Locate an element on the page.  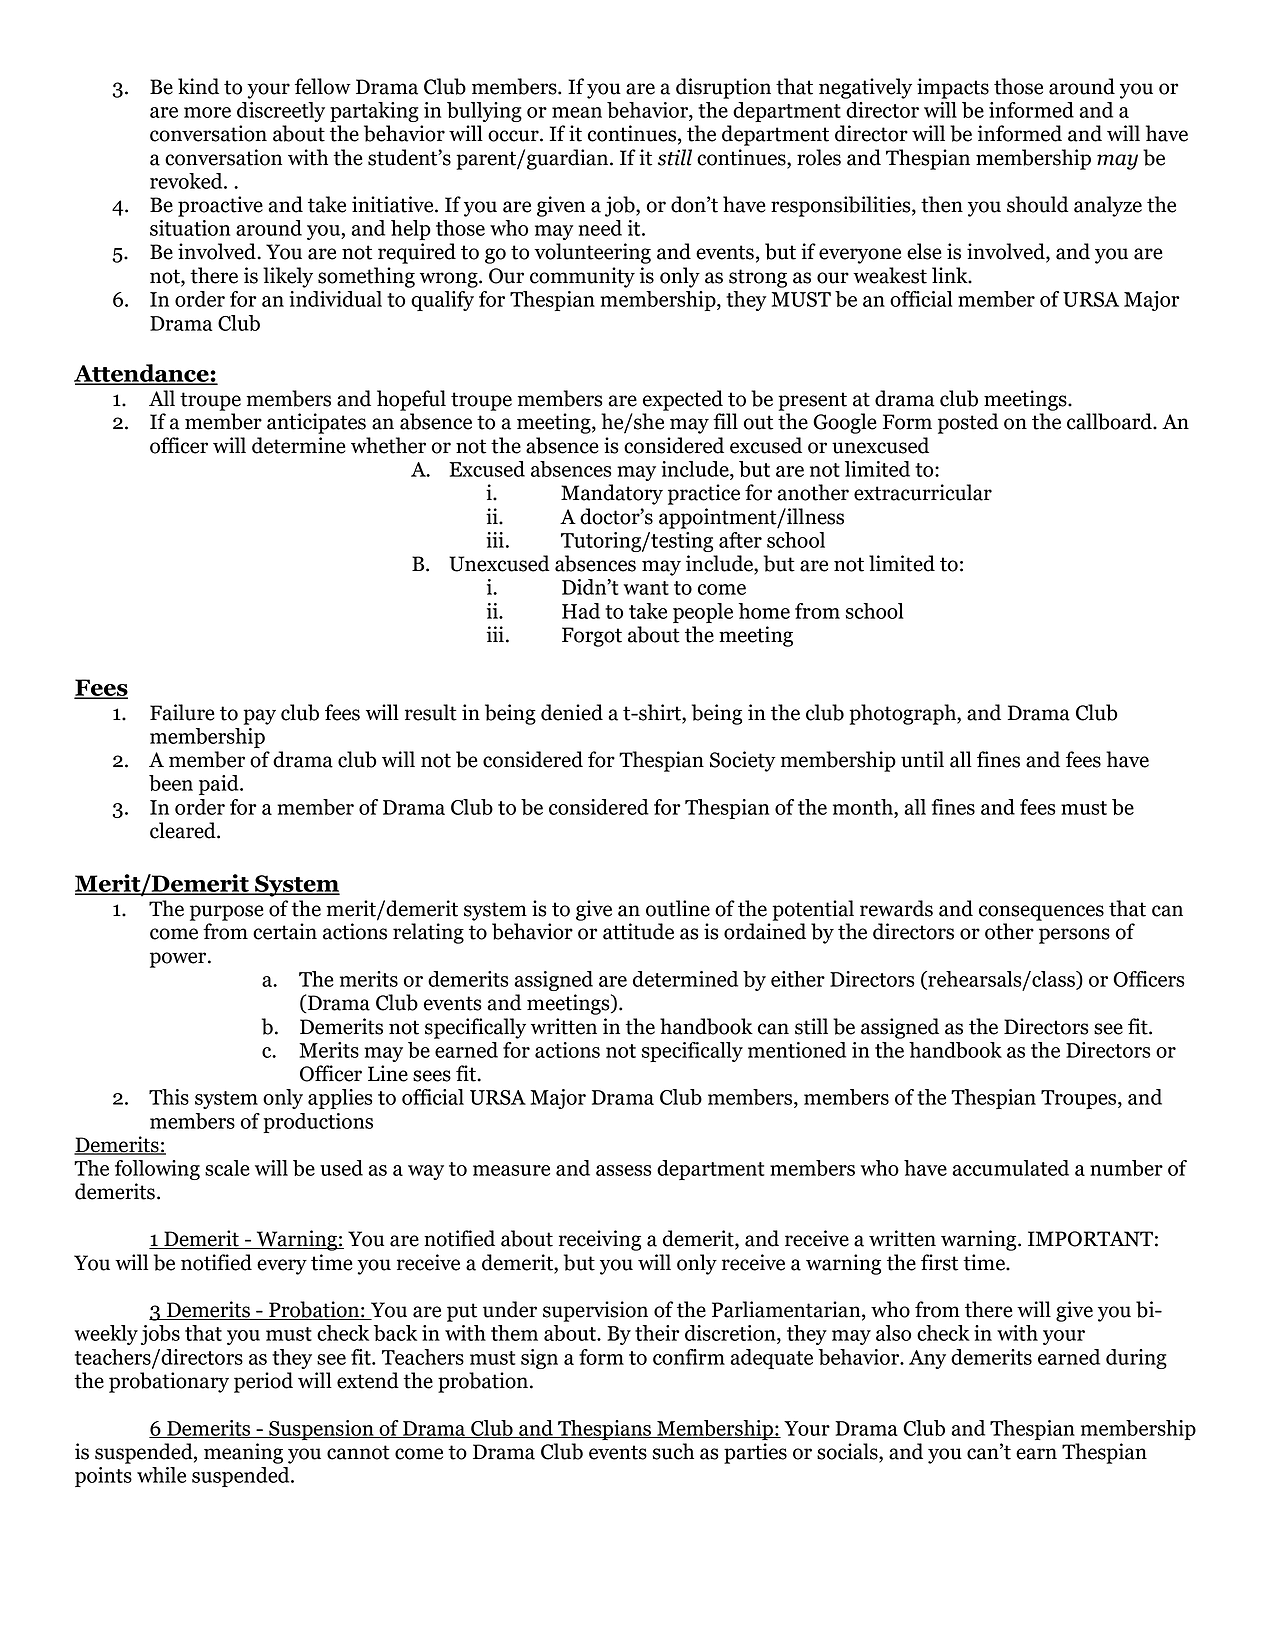
period is located at coordinates (263, 1382).
